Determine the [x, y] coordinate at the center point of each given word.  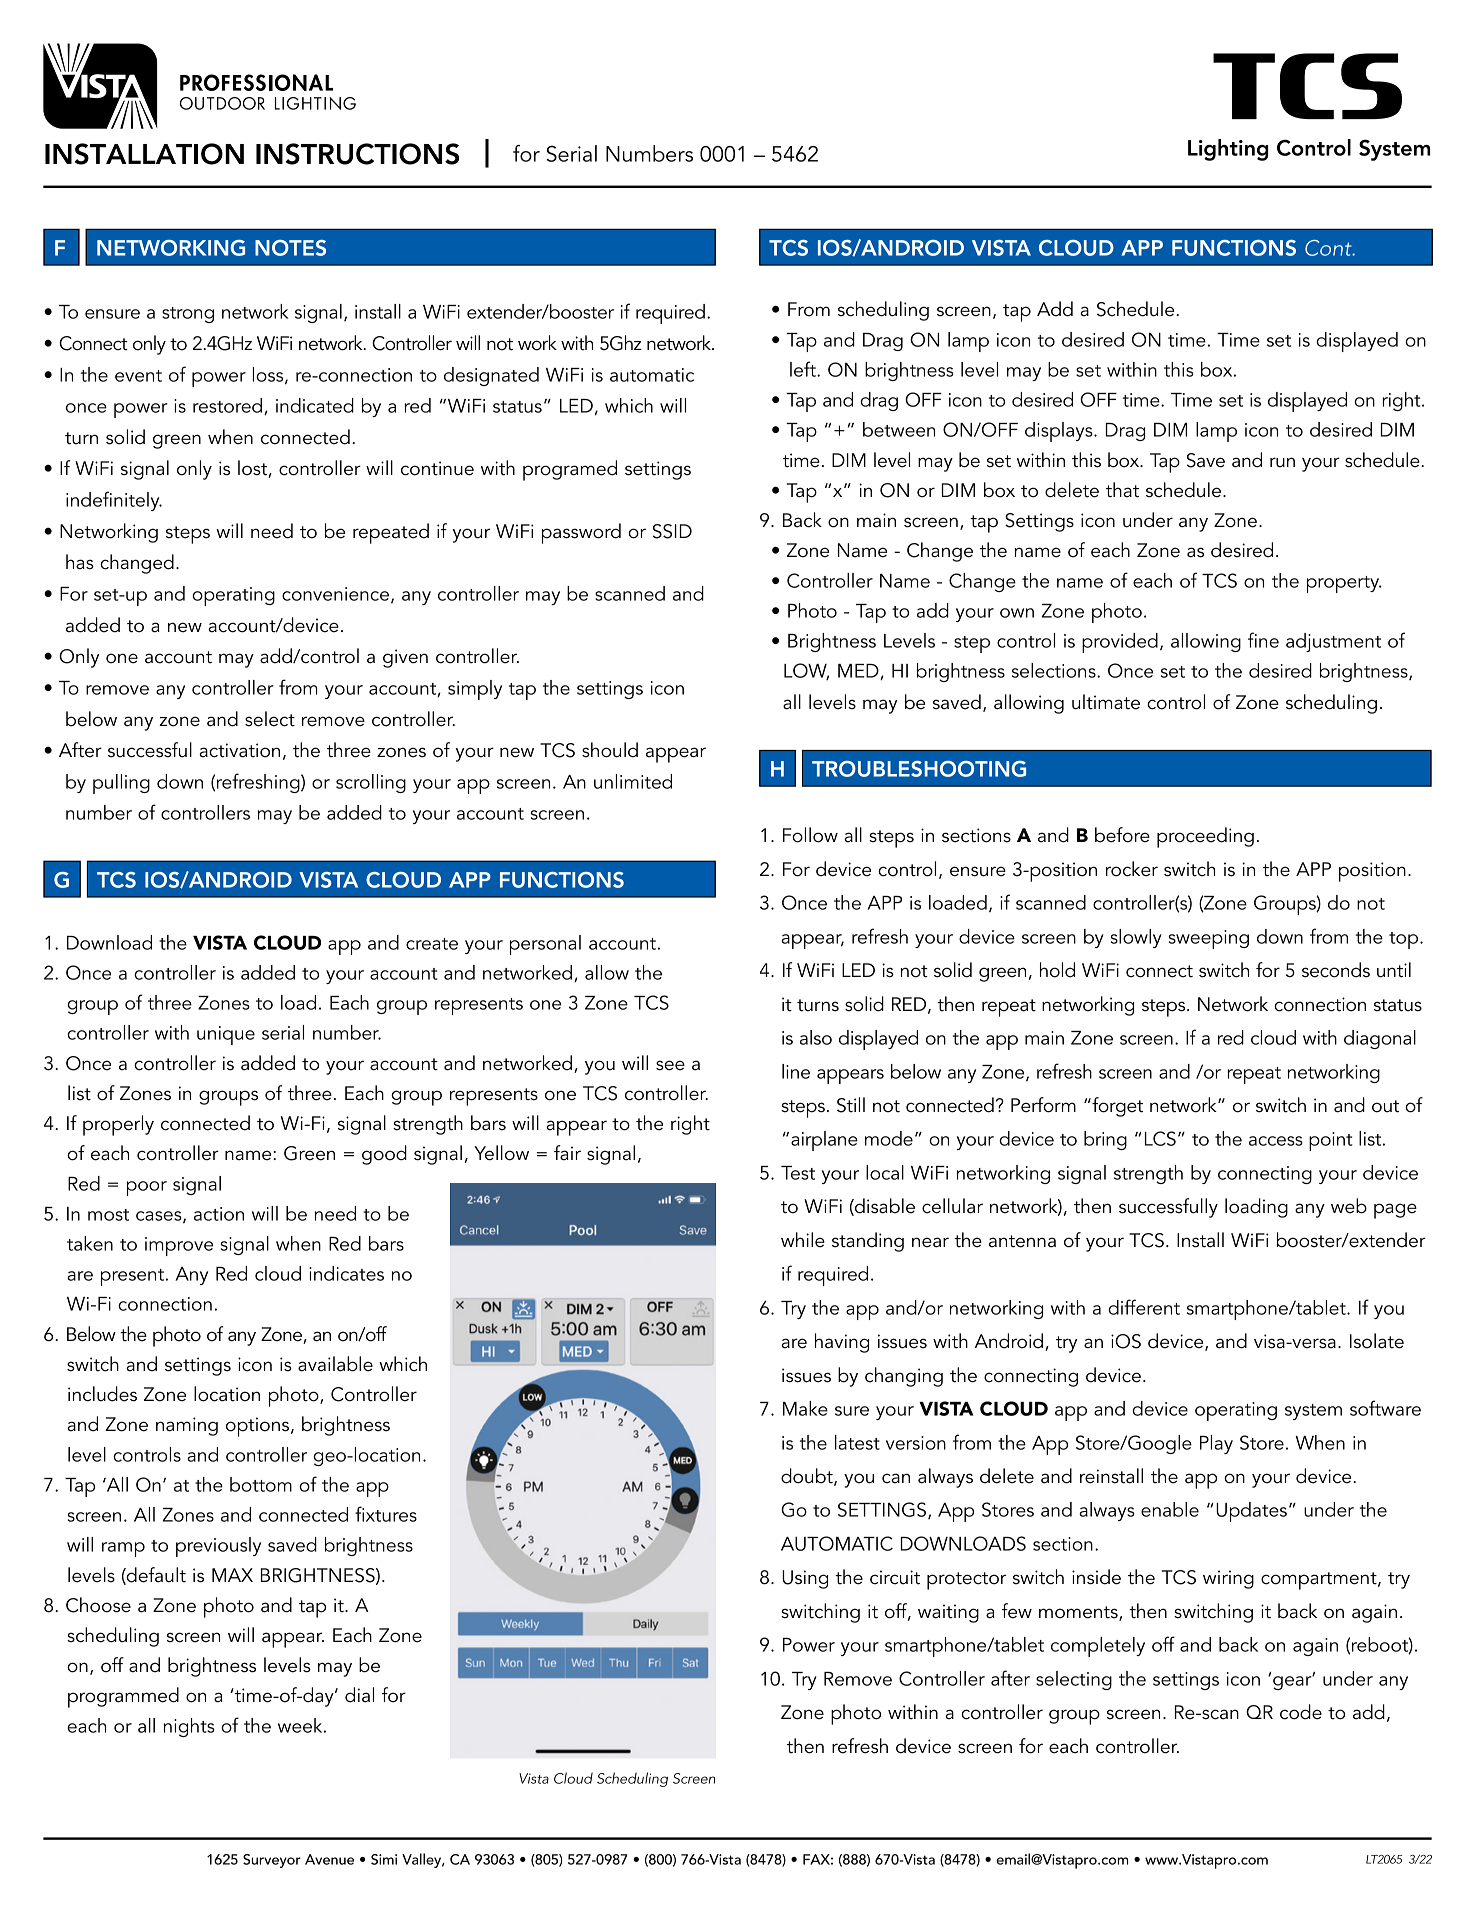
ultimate [1106, 702]
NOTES [290, 248]
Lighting [1228, 150]
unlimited [633, 781]
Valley [423, 1860]
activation [239, 750]
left [804, 369]
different [1144, 1307]
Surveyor [272, 1861]
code [1301, 1712]
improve [179, 1246]
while [803, 1240]
